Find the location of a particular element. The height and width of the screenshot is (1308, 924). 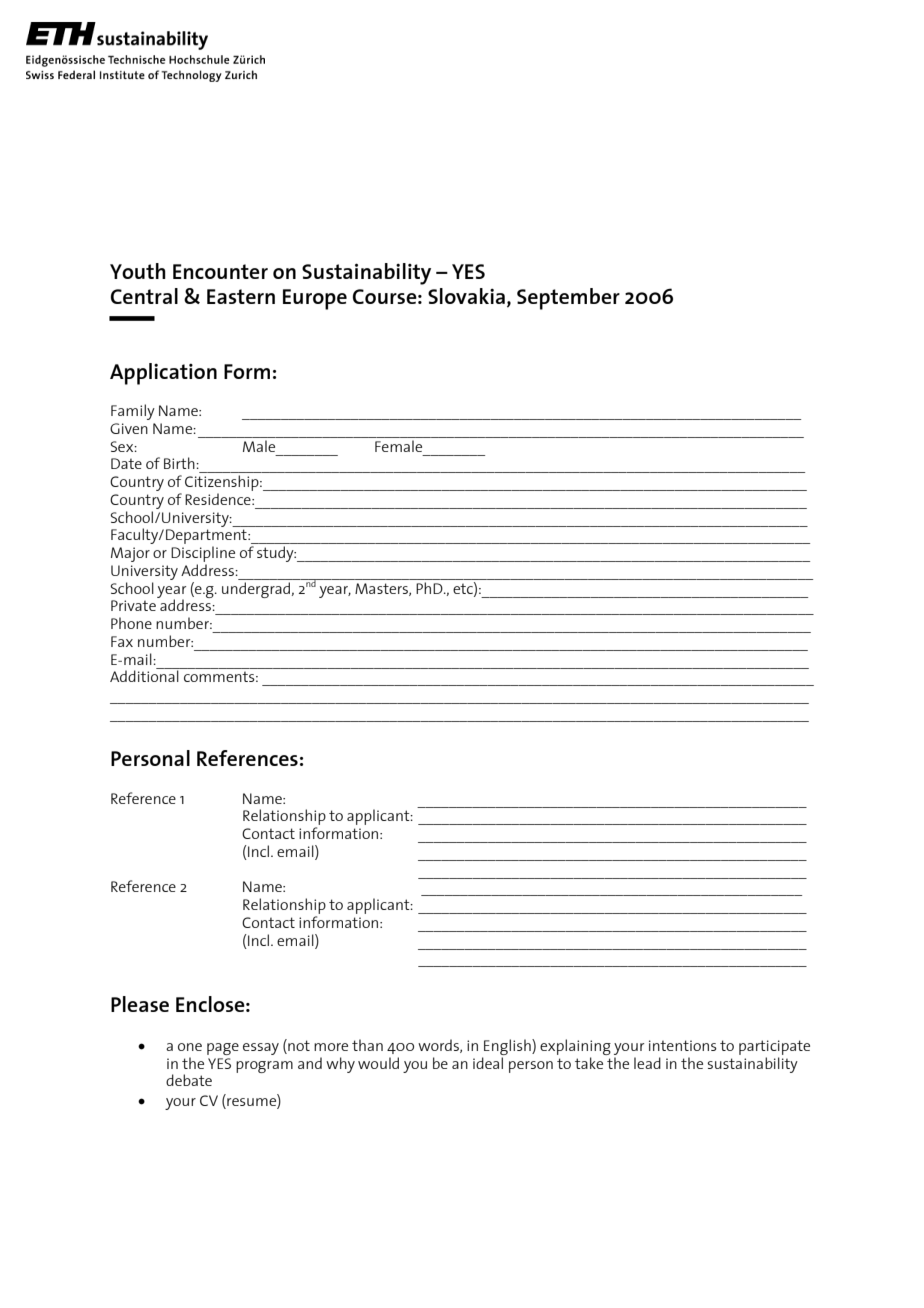

Please is located at coordinates (140, 1004).
